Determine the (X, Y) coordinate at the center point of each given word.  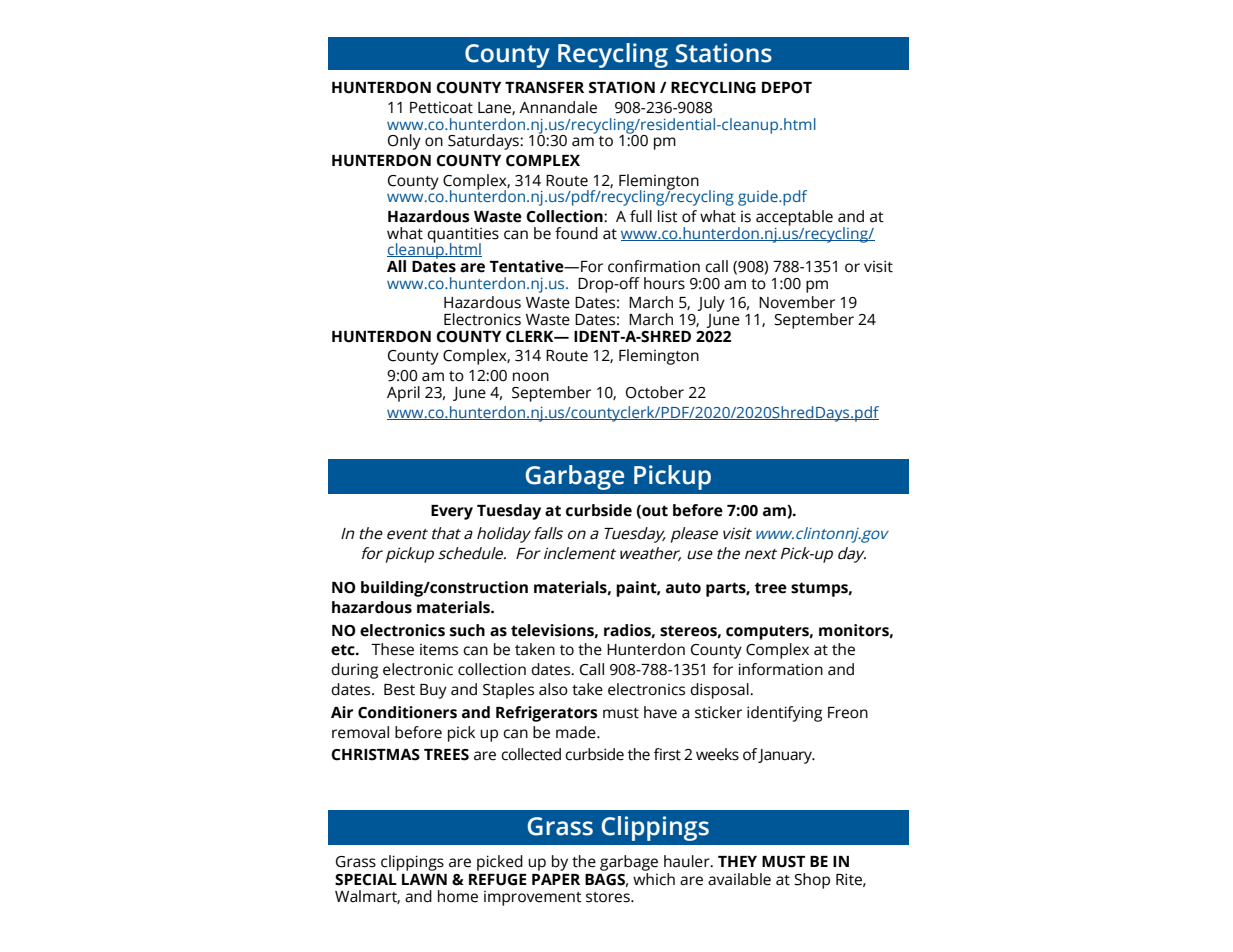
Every (452, 512)
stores (609, 897)
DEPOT (787, 88)
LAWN (424, 879)
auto (683, 588)
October (655, 392)
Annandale (558, 107)
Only (404, 142)
